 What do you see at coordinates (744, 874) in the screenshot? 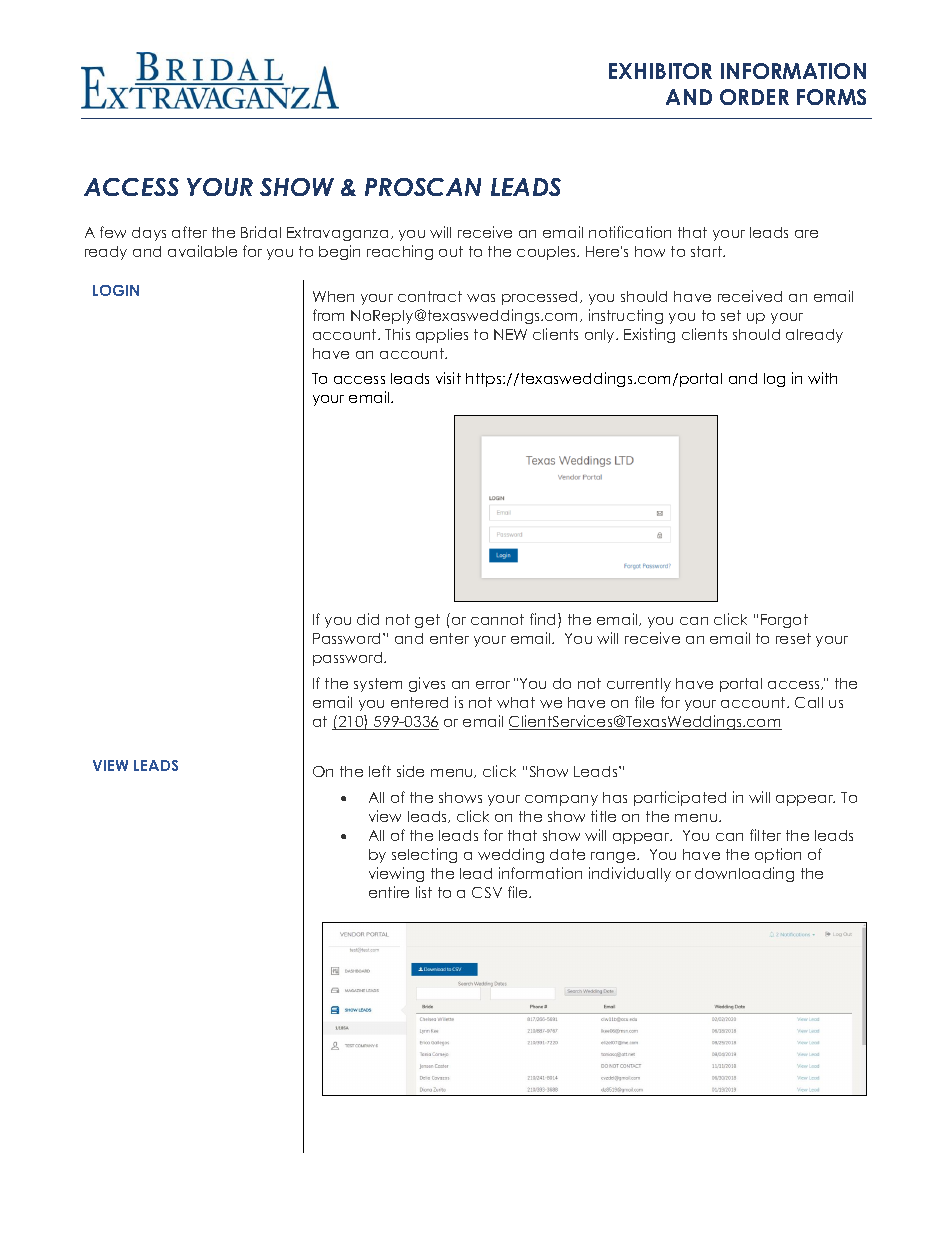
I see `downloading` at bounding box center [744, 874].
